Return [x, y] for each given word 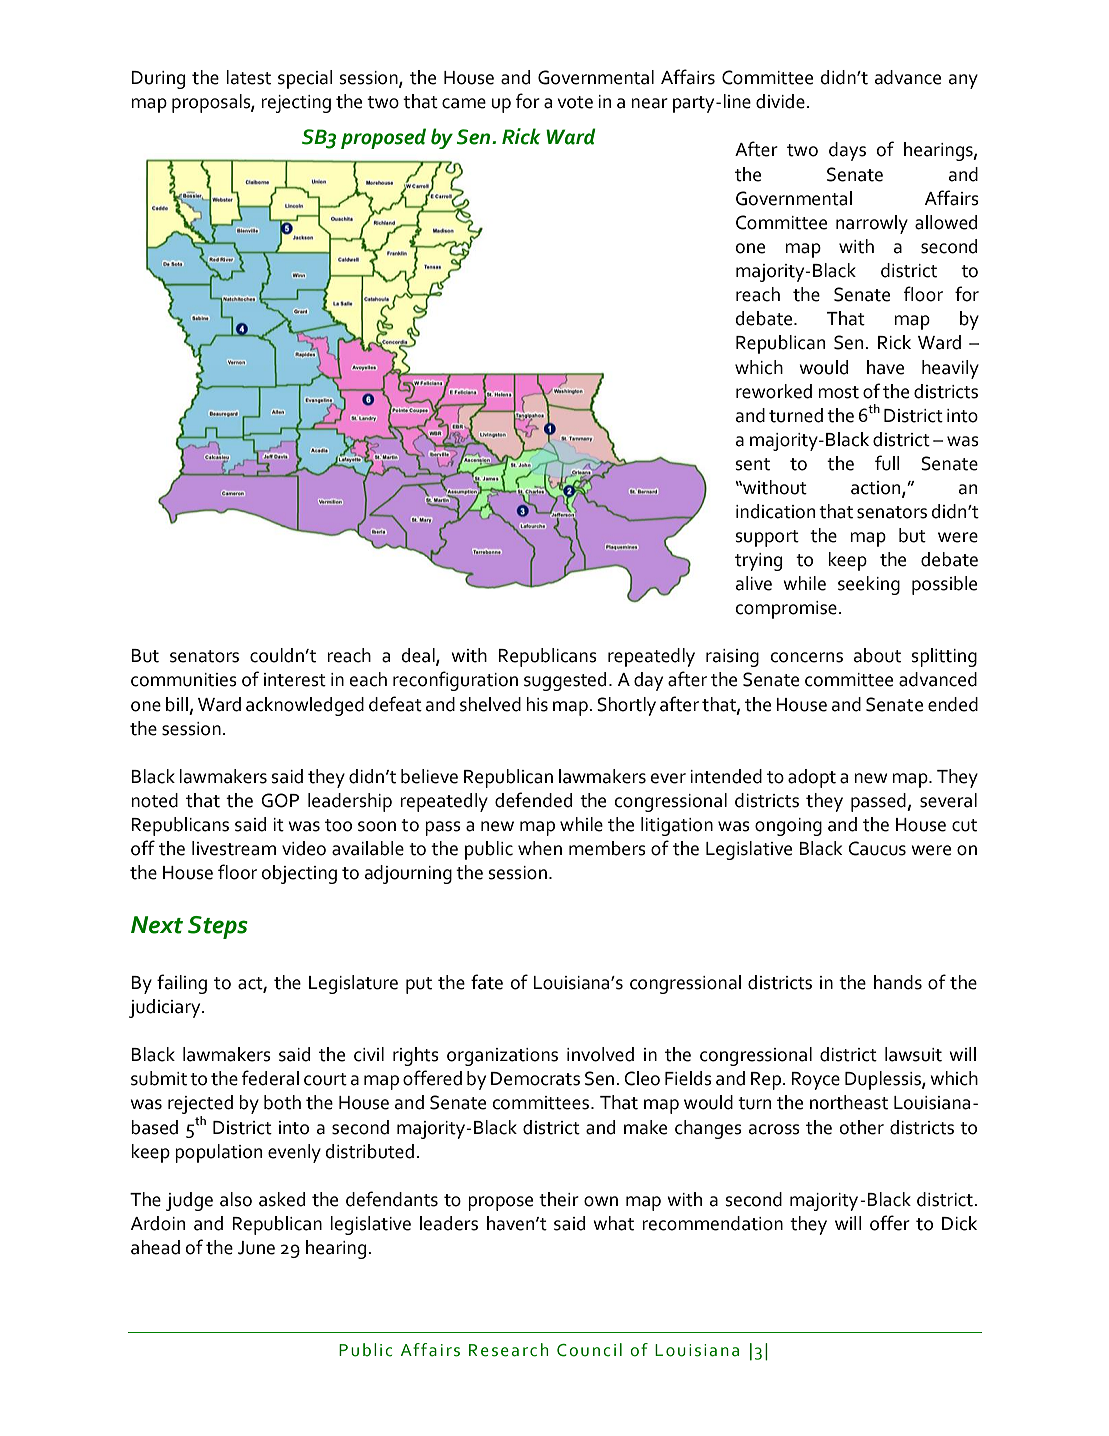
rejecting [296, 104]
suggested [565, 681]
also [236, 1199]
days [847, 151]
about [877, 655]
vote [575, 102]
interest [295, 680]
